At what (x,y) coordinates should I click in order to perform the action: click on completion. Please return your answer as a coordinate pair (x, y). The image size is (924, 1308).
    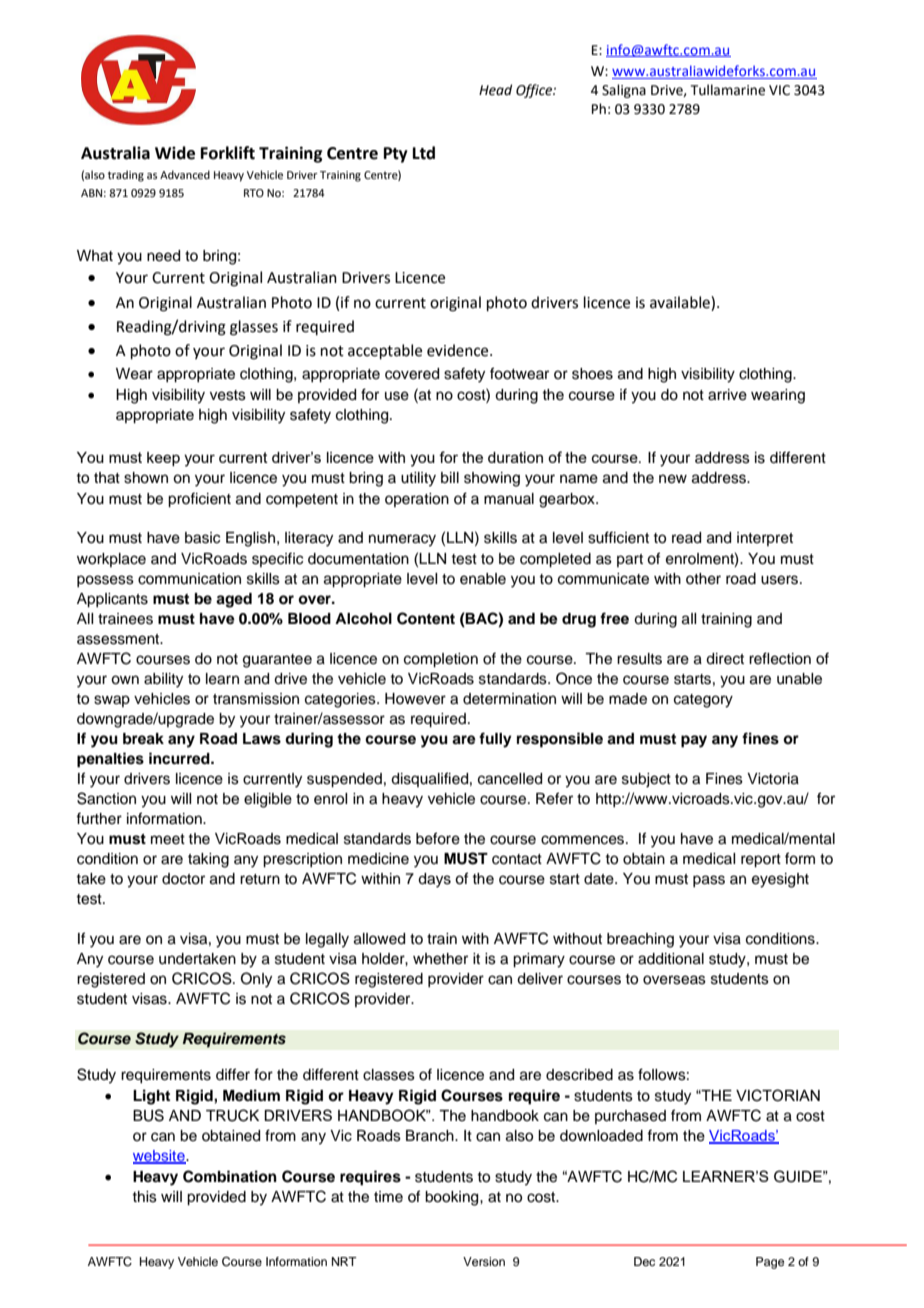
    Looking at the image, I should click on (441, 660).
